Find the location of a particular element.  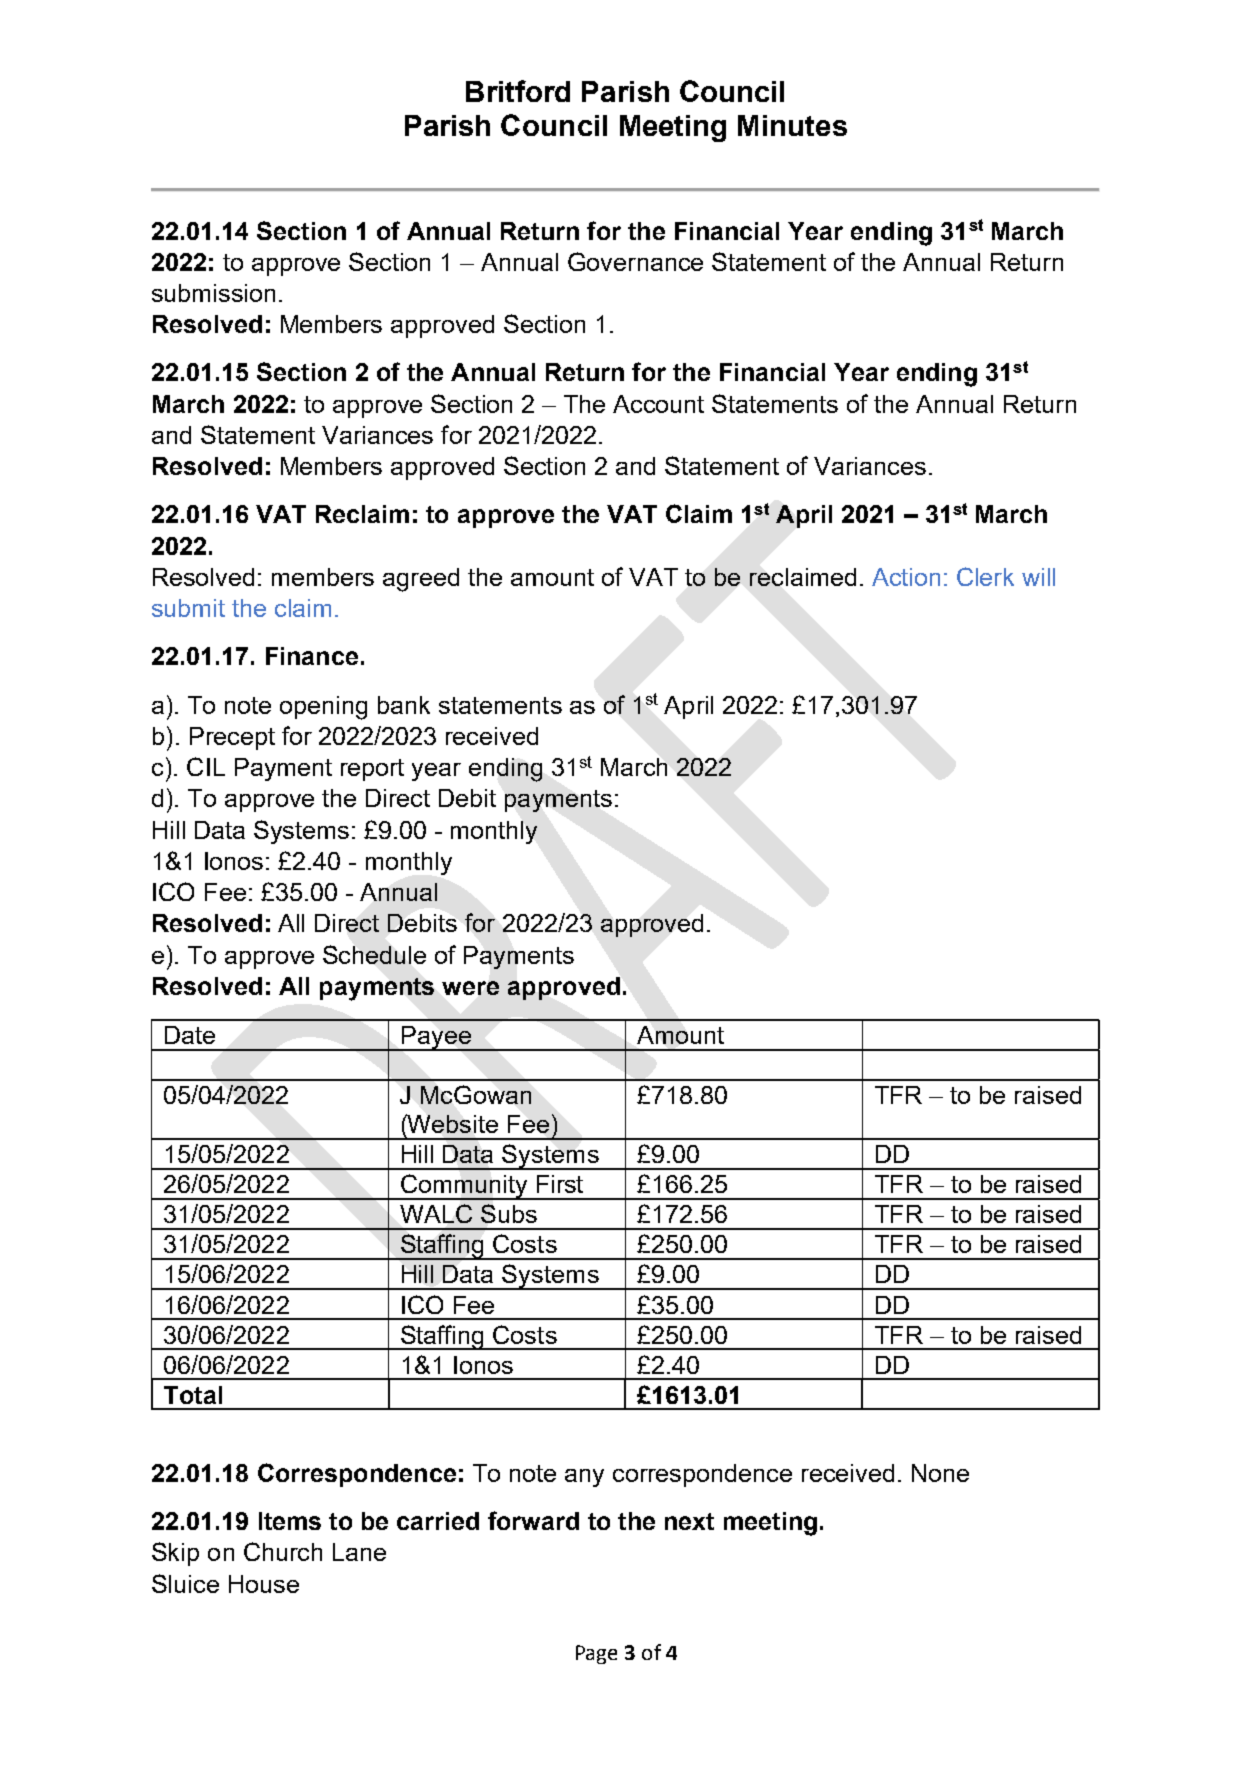

None is located at coordinates (940, 1473).
